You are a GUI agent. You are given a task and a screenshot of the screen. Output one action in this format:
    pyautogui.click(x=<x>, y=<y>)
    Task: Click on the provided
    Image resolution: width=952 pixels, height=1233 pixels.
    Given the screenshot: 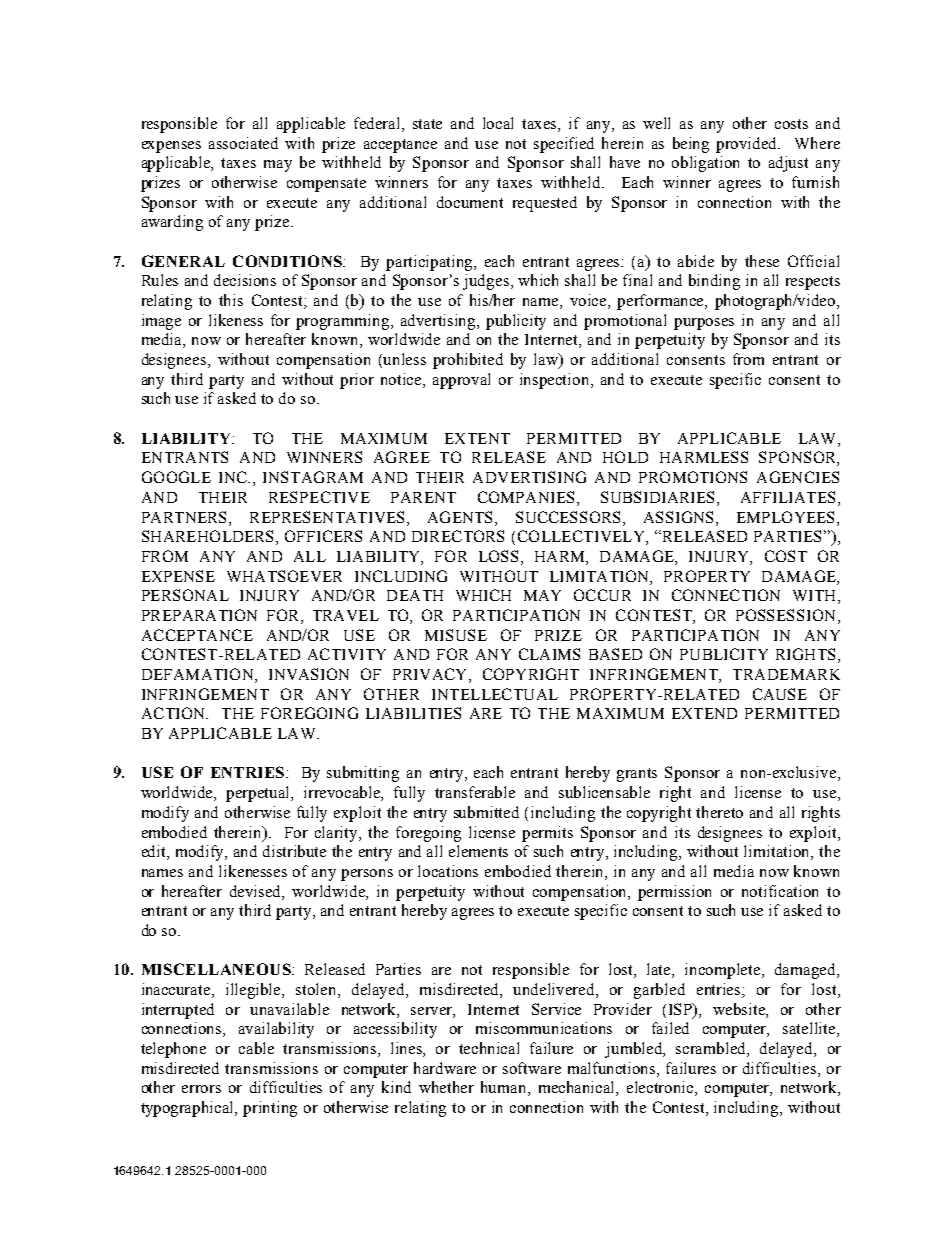 What is the action you would take?
    pyautogui.click(x=748, y=145)
